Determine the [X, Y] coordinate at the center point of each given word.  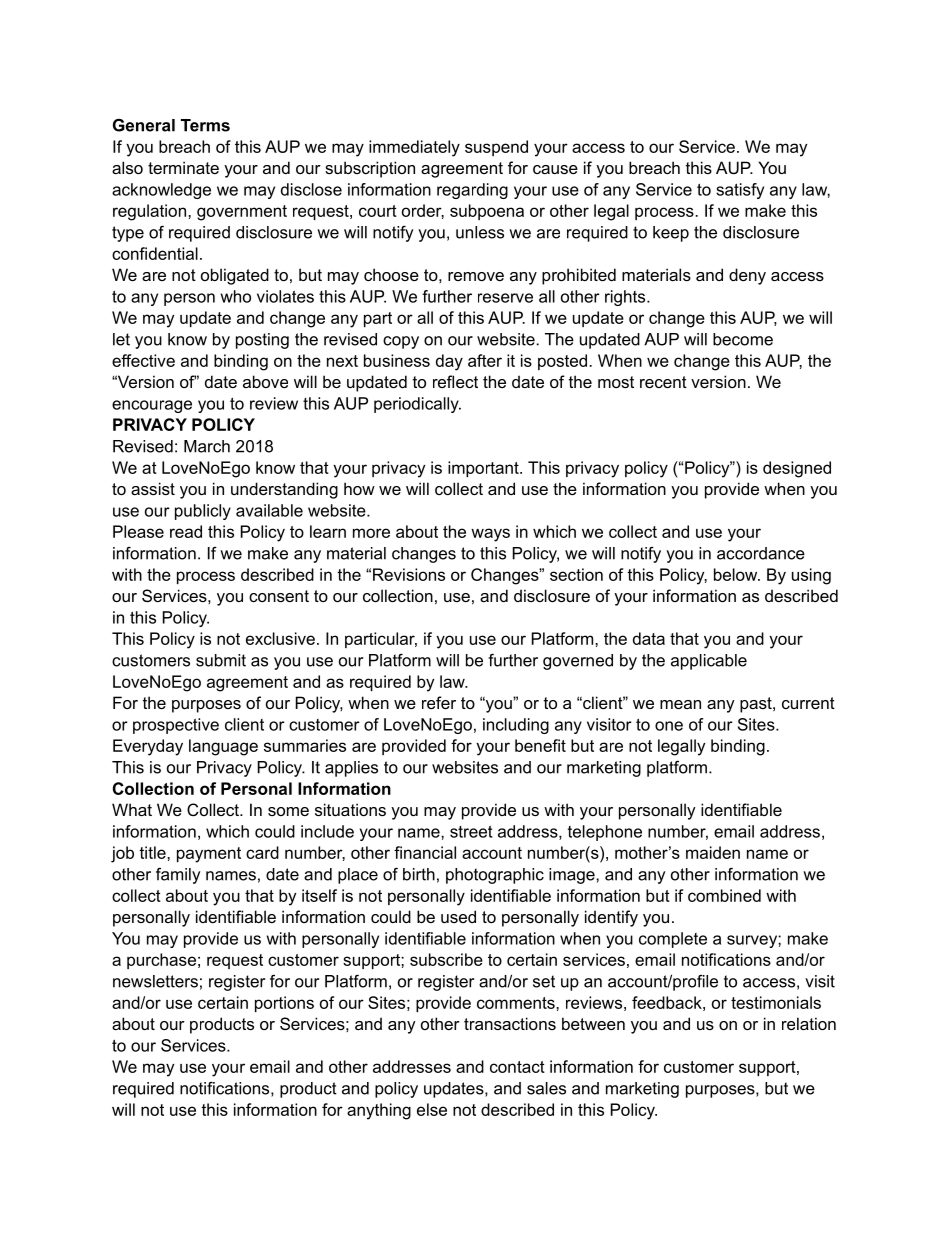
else [432, 1109]
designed [797, 469]
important [484, 469]
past [757, 705]
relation [809, 1023]
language [223, 747]
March [207, 446]
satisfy [740, 191]
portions [284, 1004]
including [516, 726]
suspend [496, 148]
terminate [183, 167]
